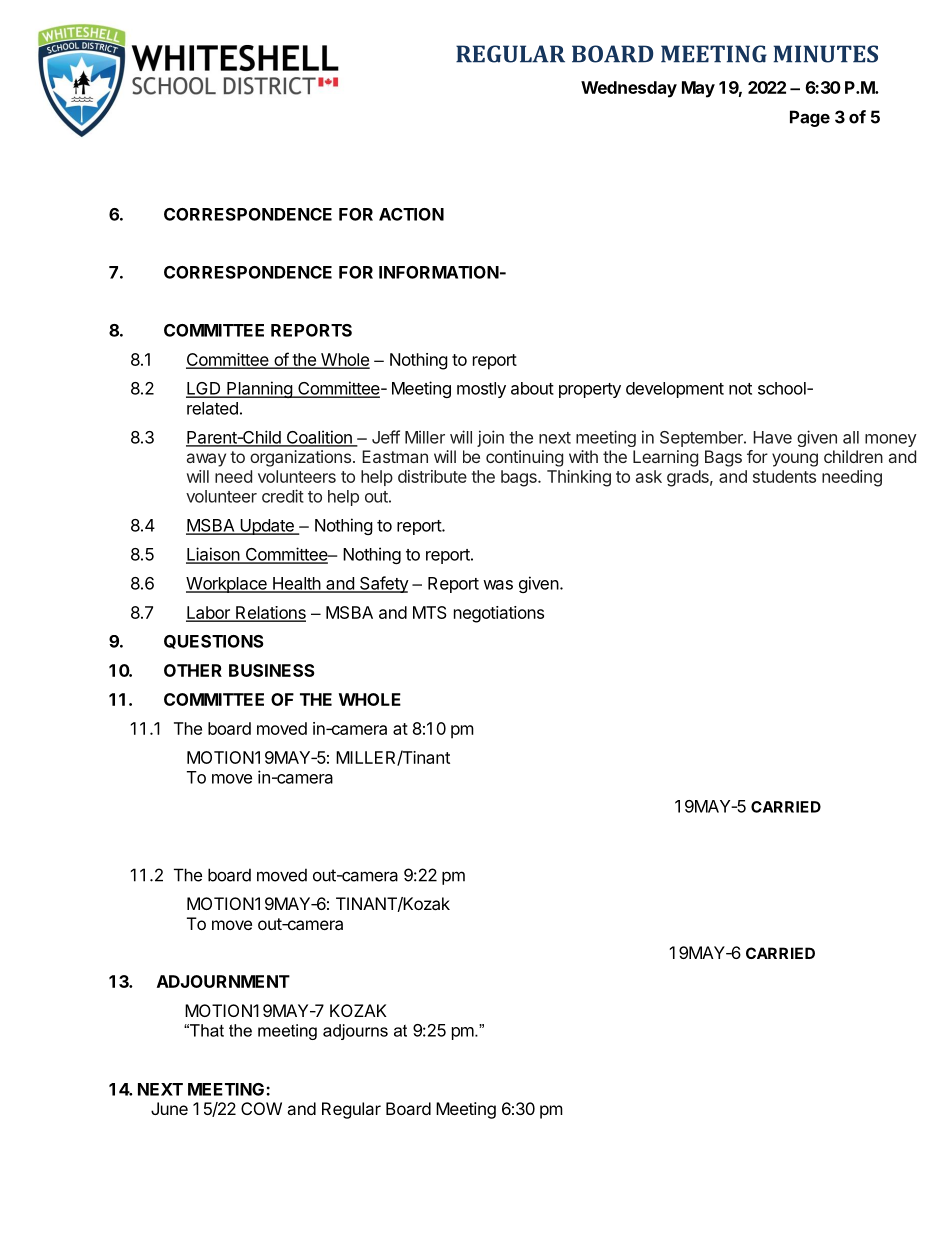 The height and width of the screenshot is (1233, 952). What do you see at coordinates (772, 437) in the screenshot?
I see `Have` at bounding box center [772, 437].
